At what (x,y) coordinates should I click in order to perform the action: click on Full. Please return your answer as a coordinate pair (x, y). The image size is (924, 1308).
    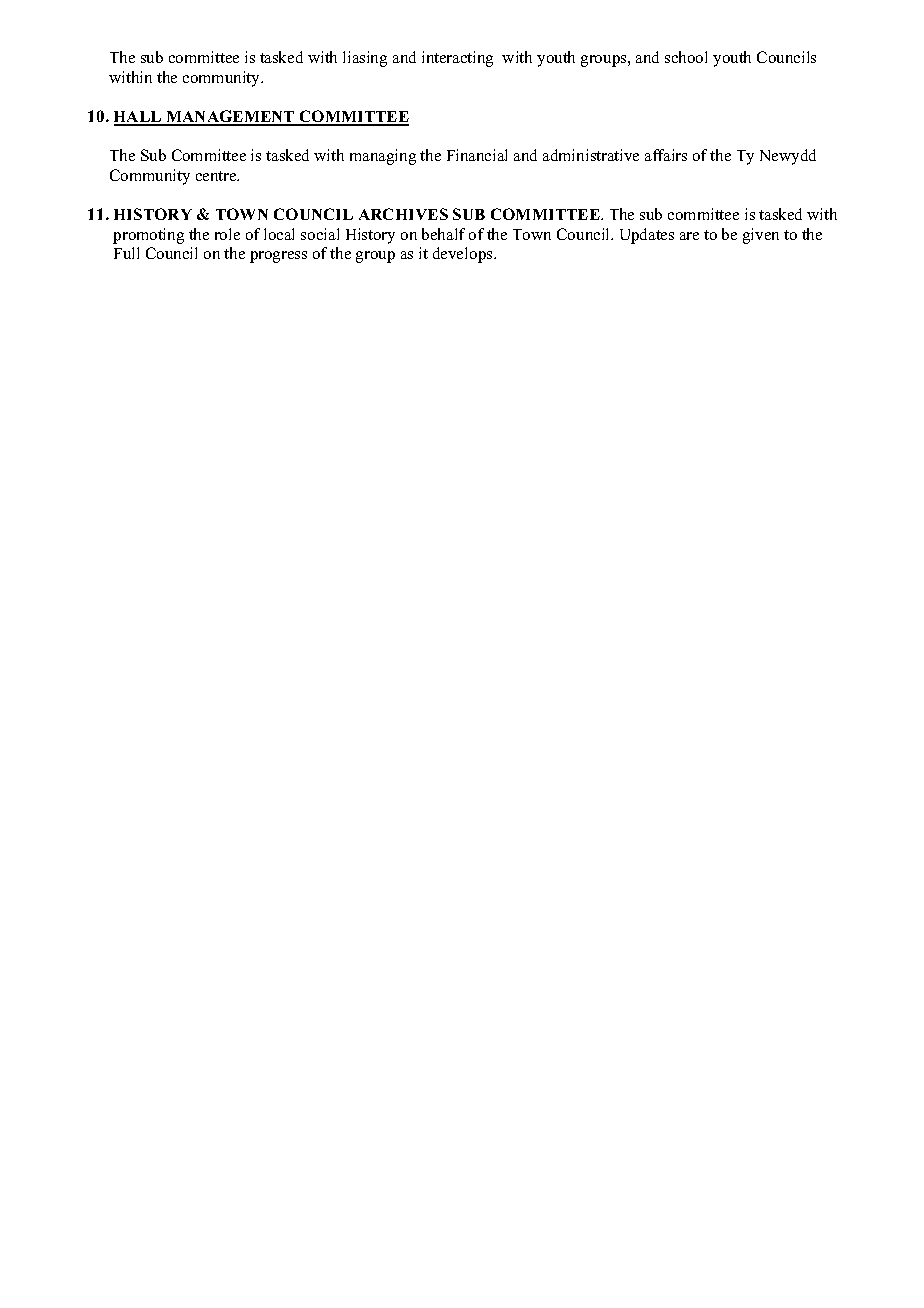
    Looking at the image, I should click on (126, 253).
